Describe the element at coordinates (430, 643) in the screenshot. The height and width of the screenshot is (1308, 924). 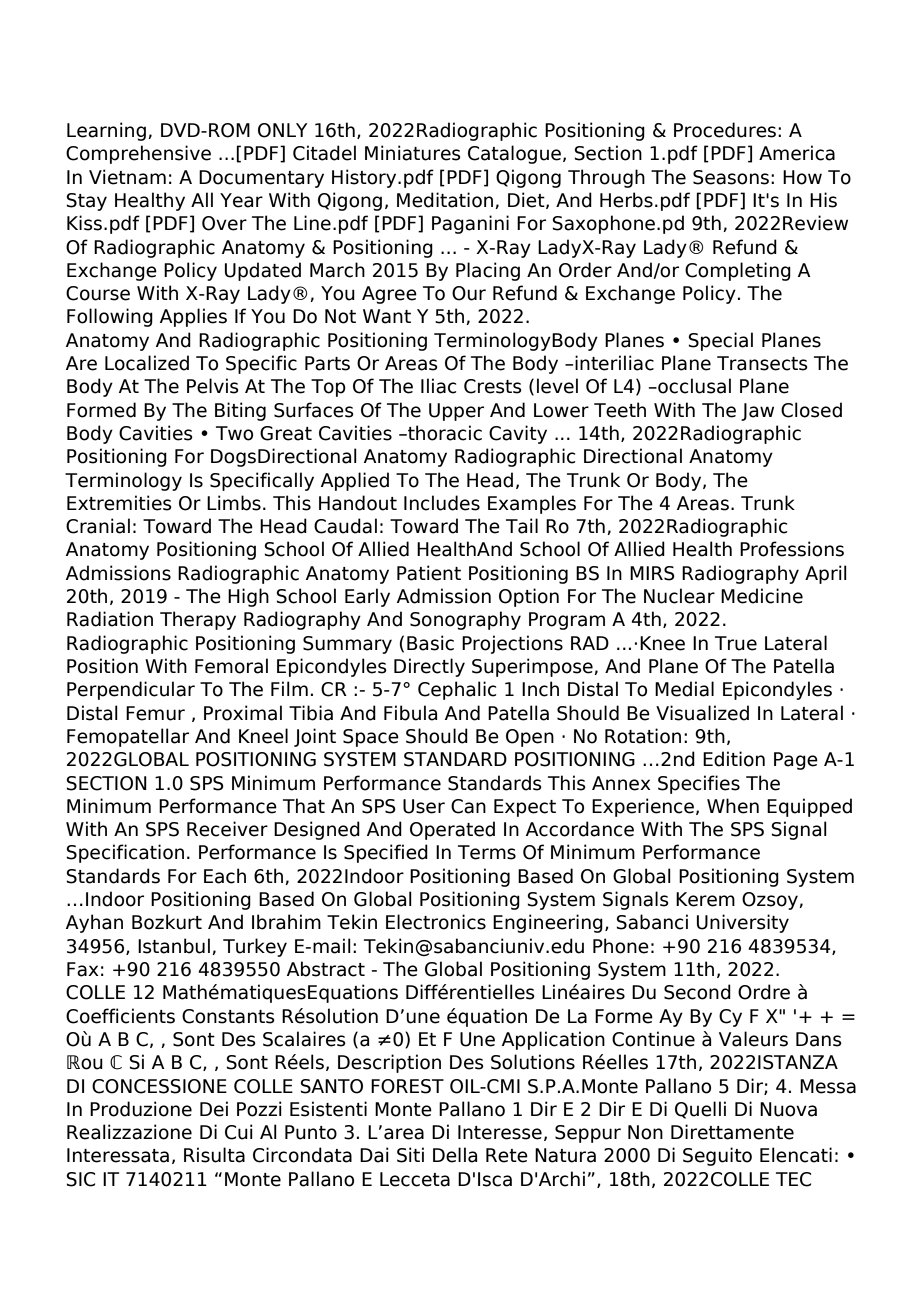
I see `Basic` at that location.
